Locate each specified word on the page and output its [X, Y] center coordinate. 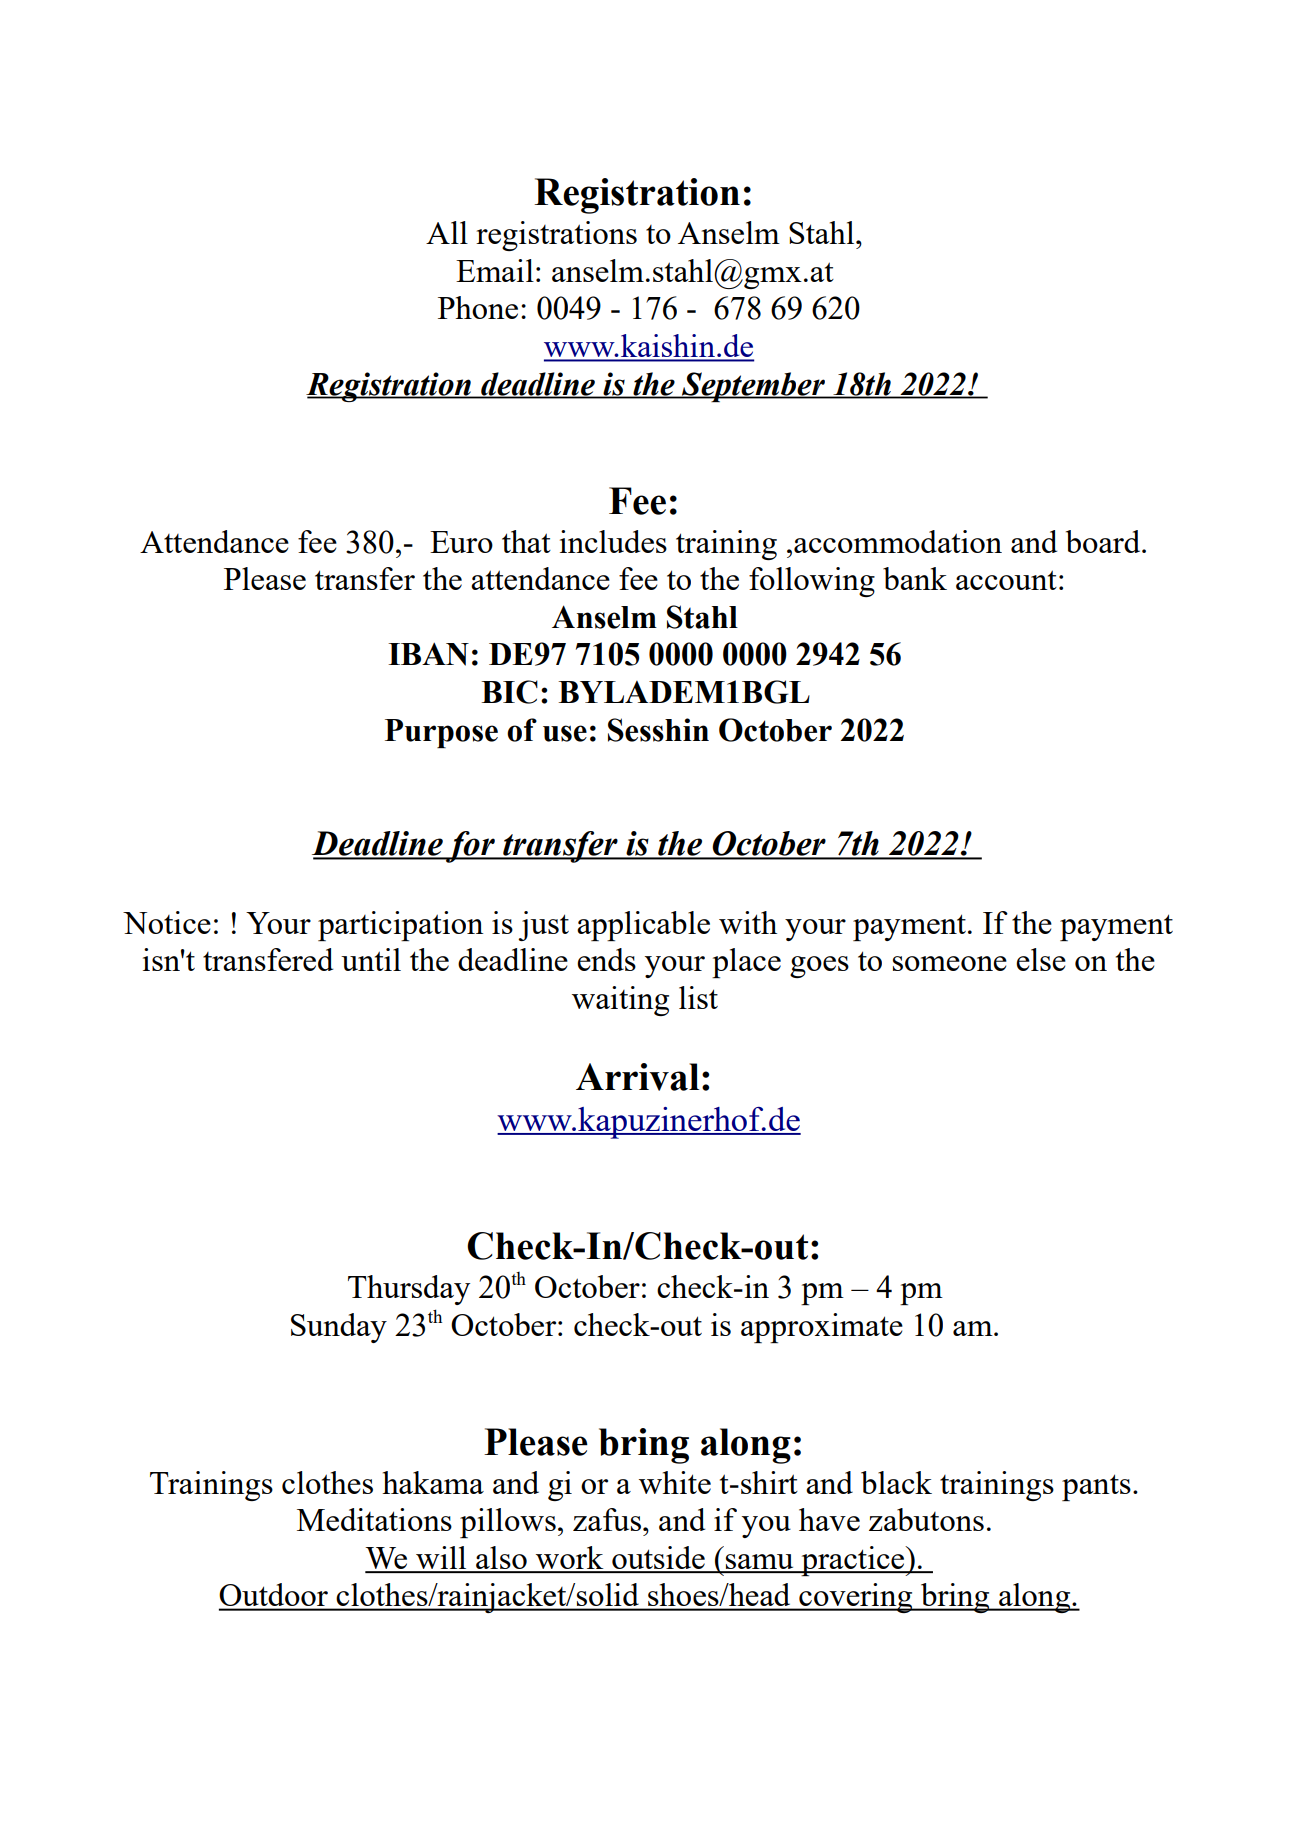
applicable [643, 926]
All [447, 232]
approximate [822, 1328]
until [371, 959]
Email [495, 270]
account [1006, 580]
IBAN [428, 654]
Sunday [339, 1328]
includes [613, 541]
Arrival [637, 1077]
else [1041, 959]
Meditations [374, 1519]
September [754, 387]
